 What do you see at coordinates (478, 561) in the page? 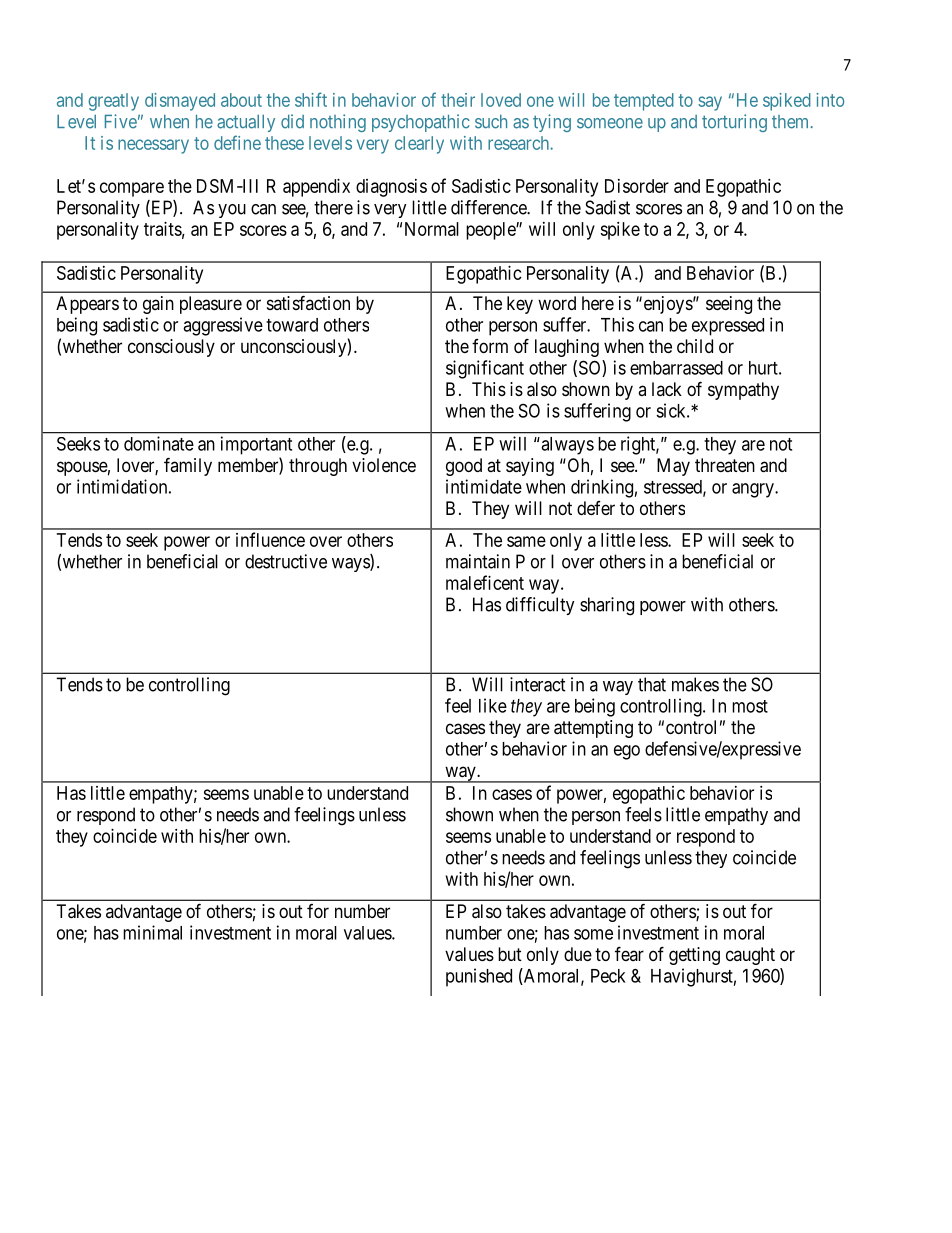
I see `maintain` at bounding box center [478, 561].
